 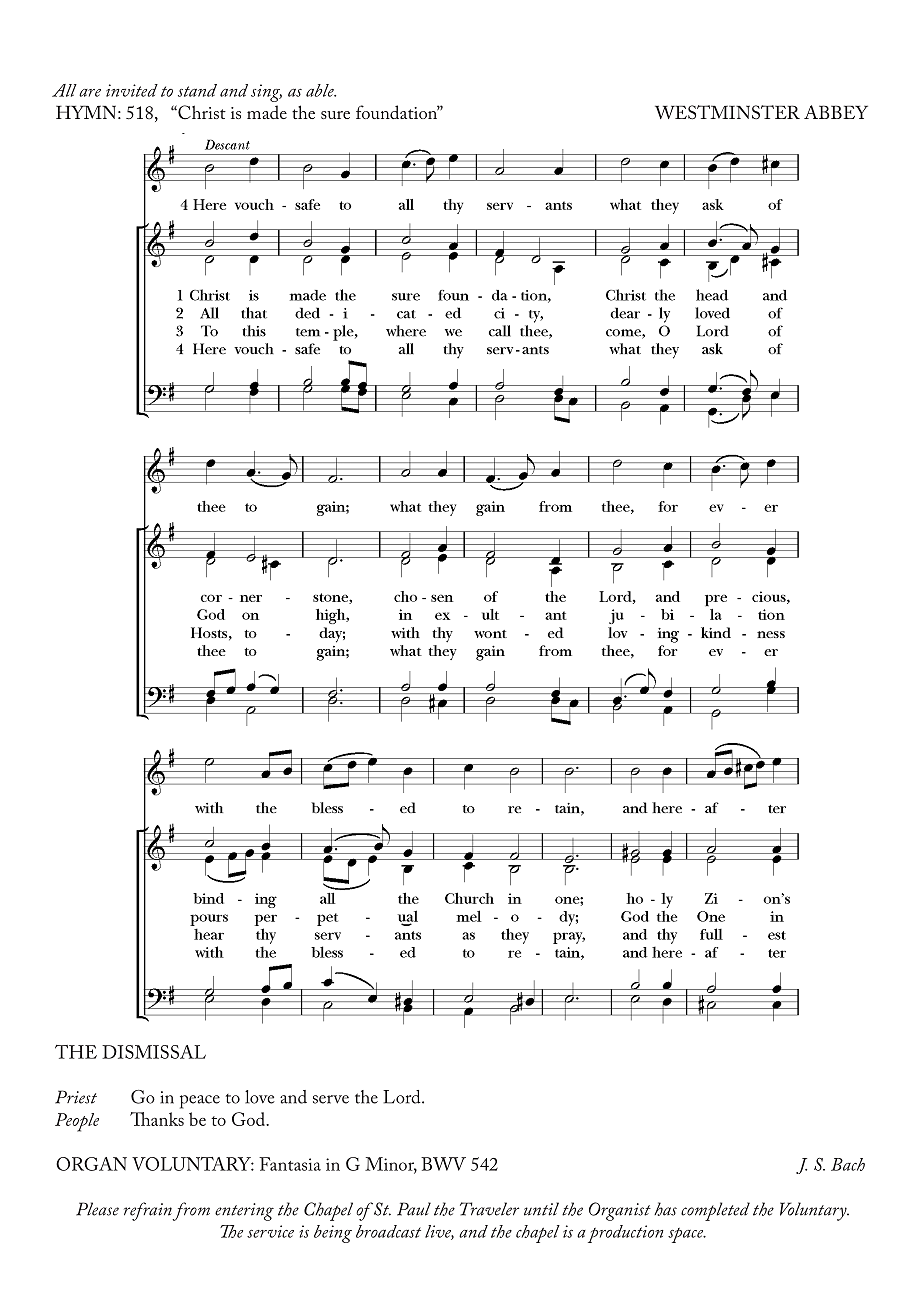 What do you see at coordinates (715, 1211) in the screenshot?
I see `completed` at bounding box center [715, 1211].
